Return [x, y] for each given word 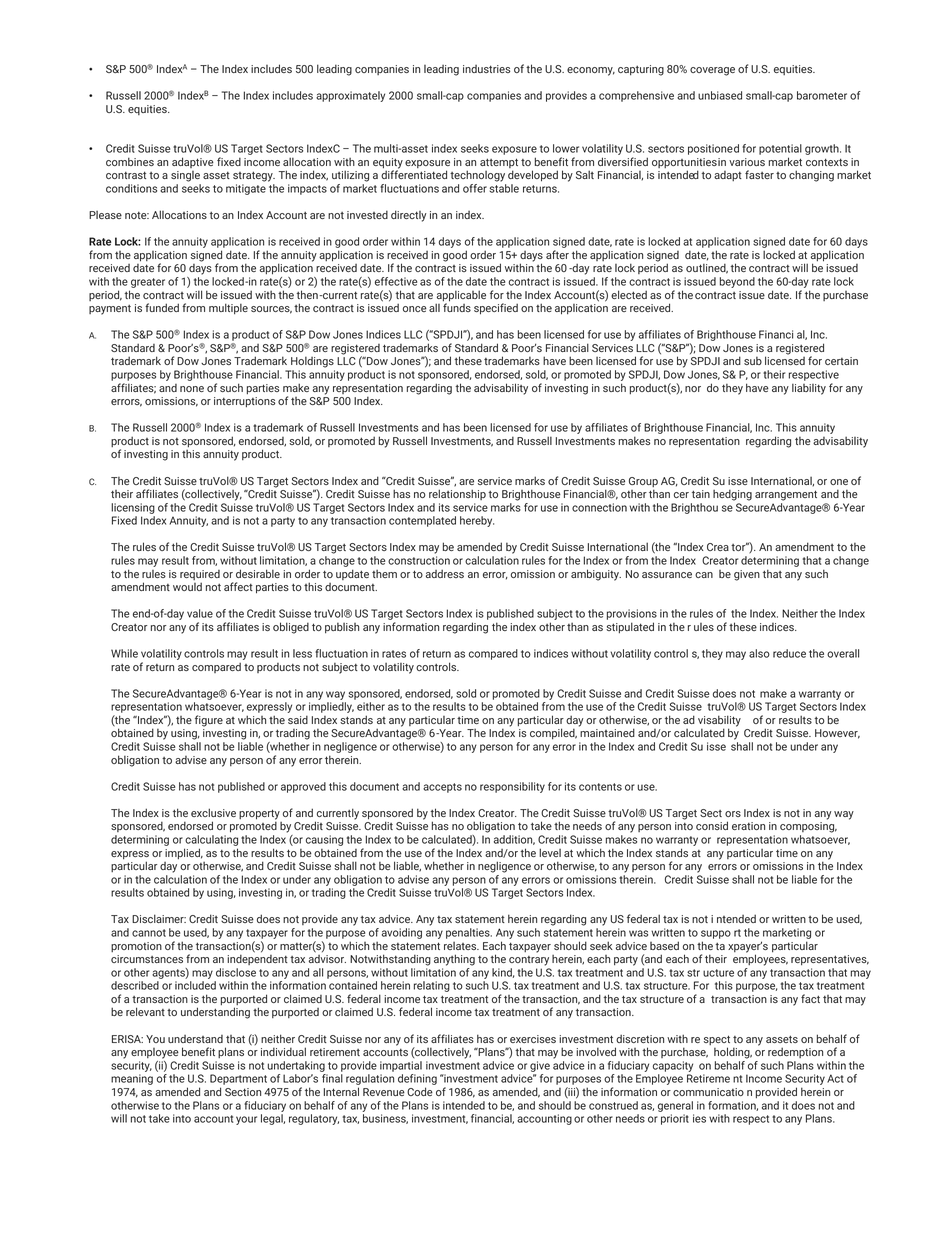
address [445, 574]
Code [420, 1091]
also [759, 653]
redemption [795, 1052]
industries [486, 69]
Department [238, 1081]
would [187, 586]
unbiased [720, 95]
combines [130, 161]
